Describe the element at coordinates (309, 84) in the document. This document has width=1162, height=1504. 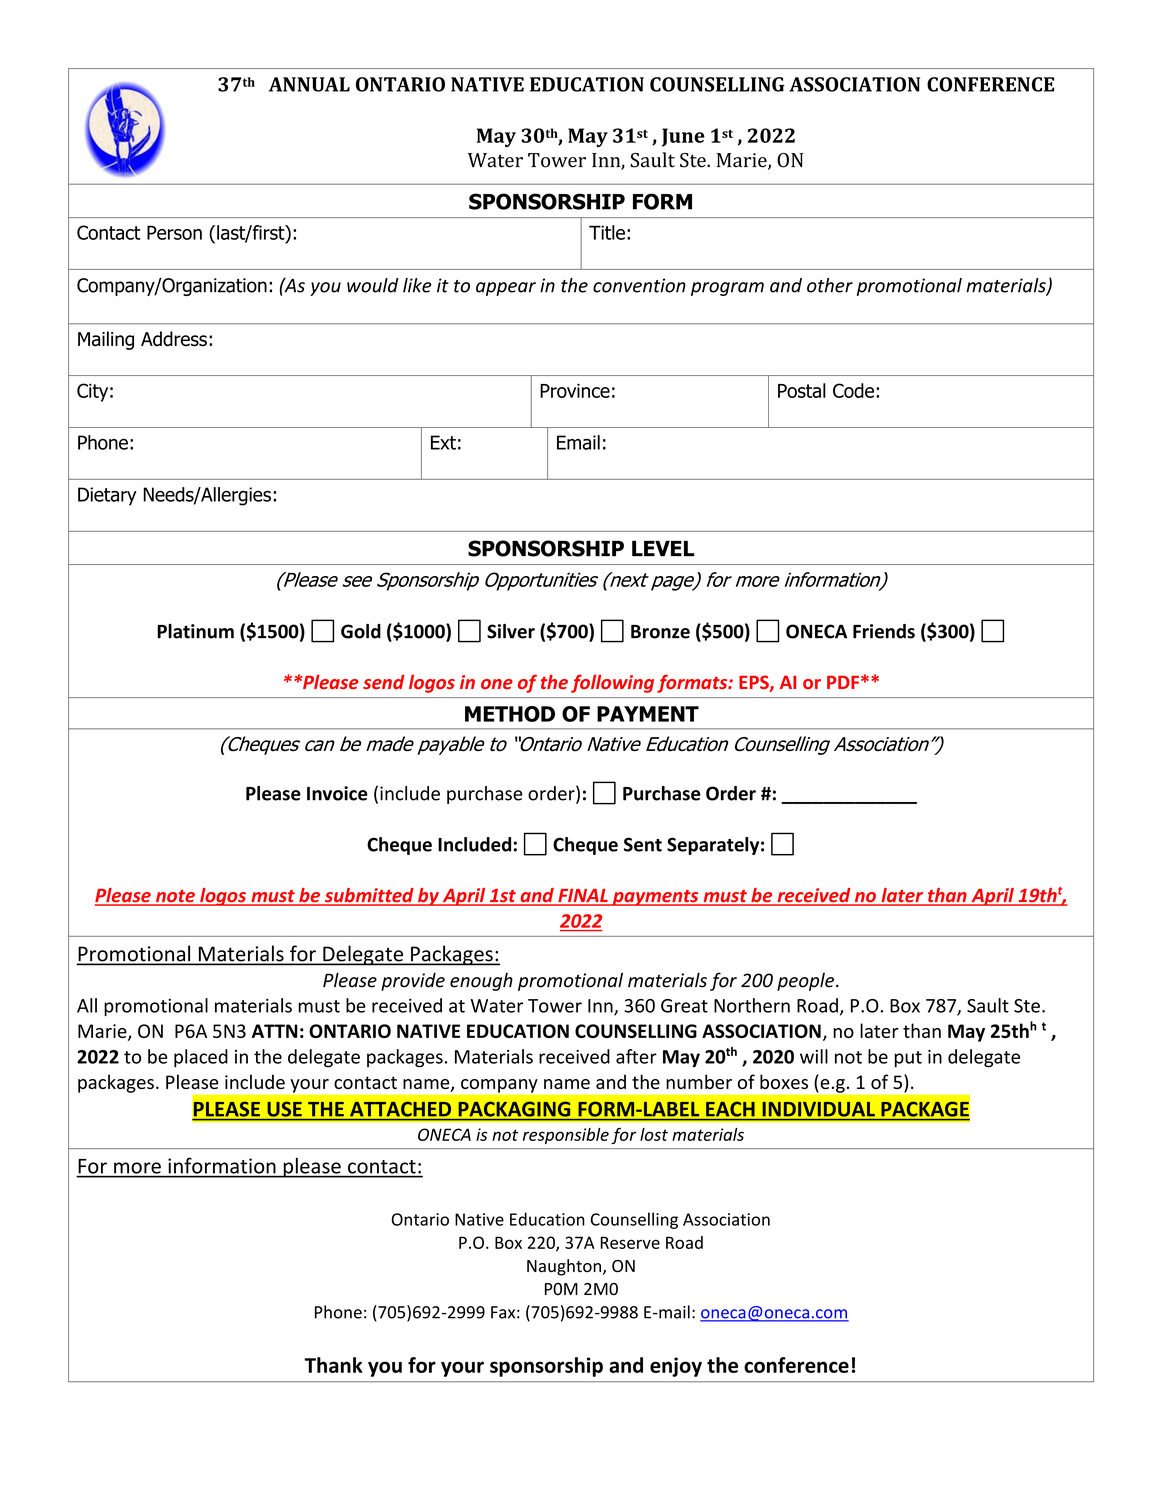
I see `ANNUAL` at that location.
